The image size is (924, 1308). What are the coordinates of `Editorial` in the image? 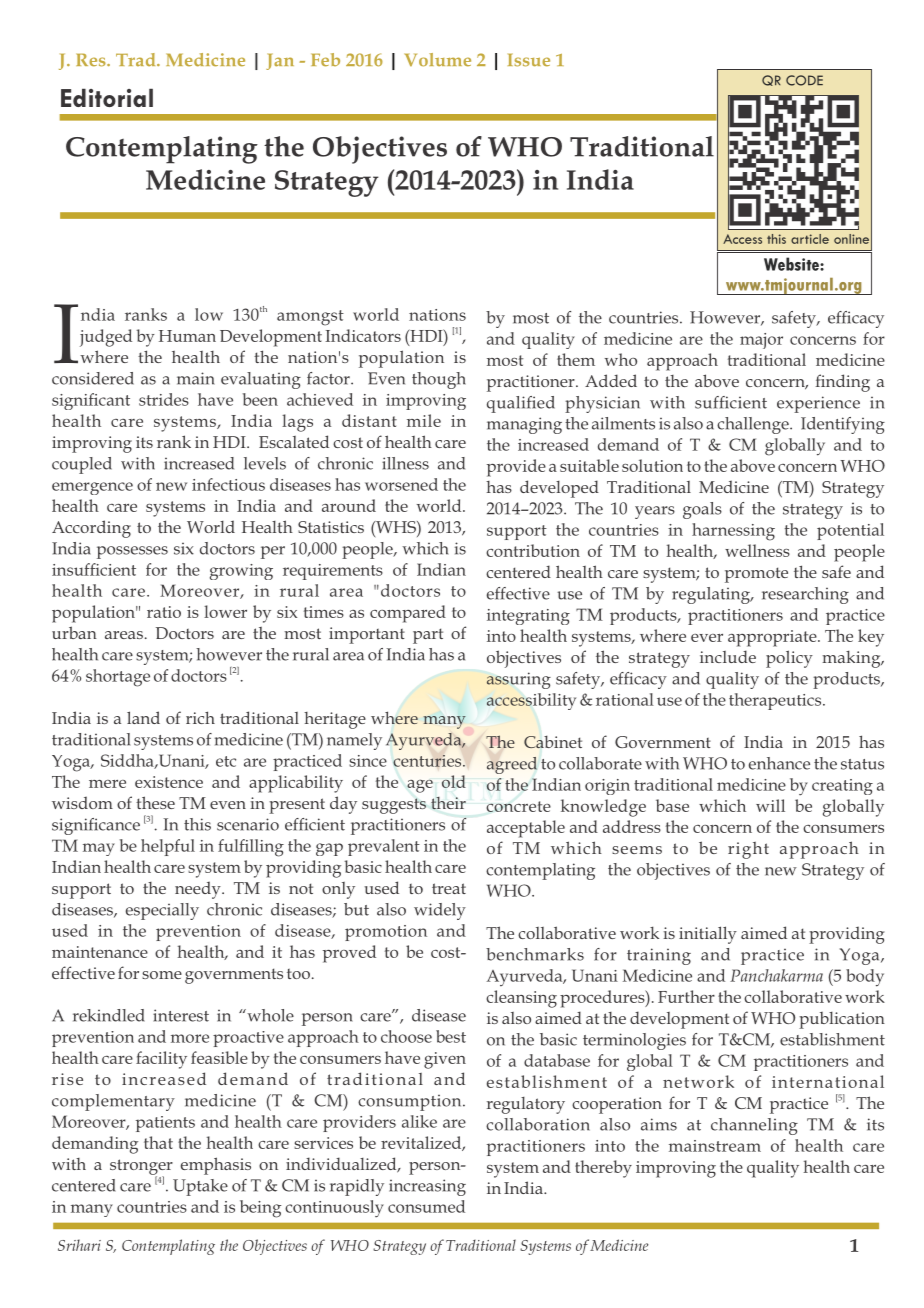 It's located at (107, 98).
